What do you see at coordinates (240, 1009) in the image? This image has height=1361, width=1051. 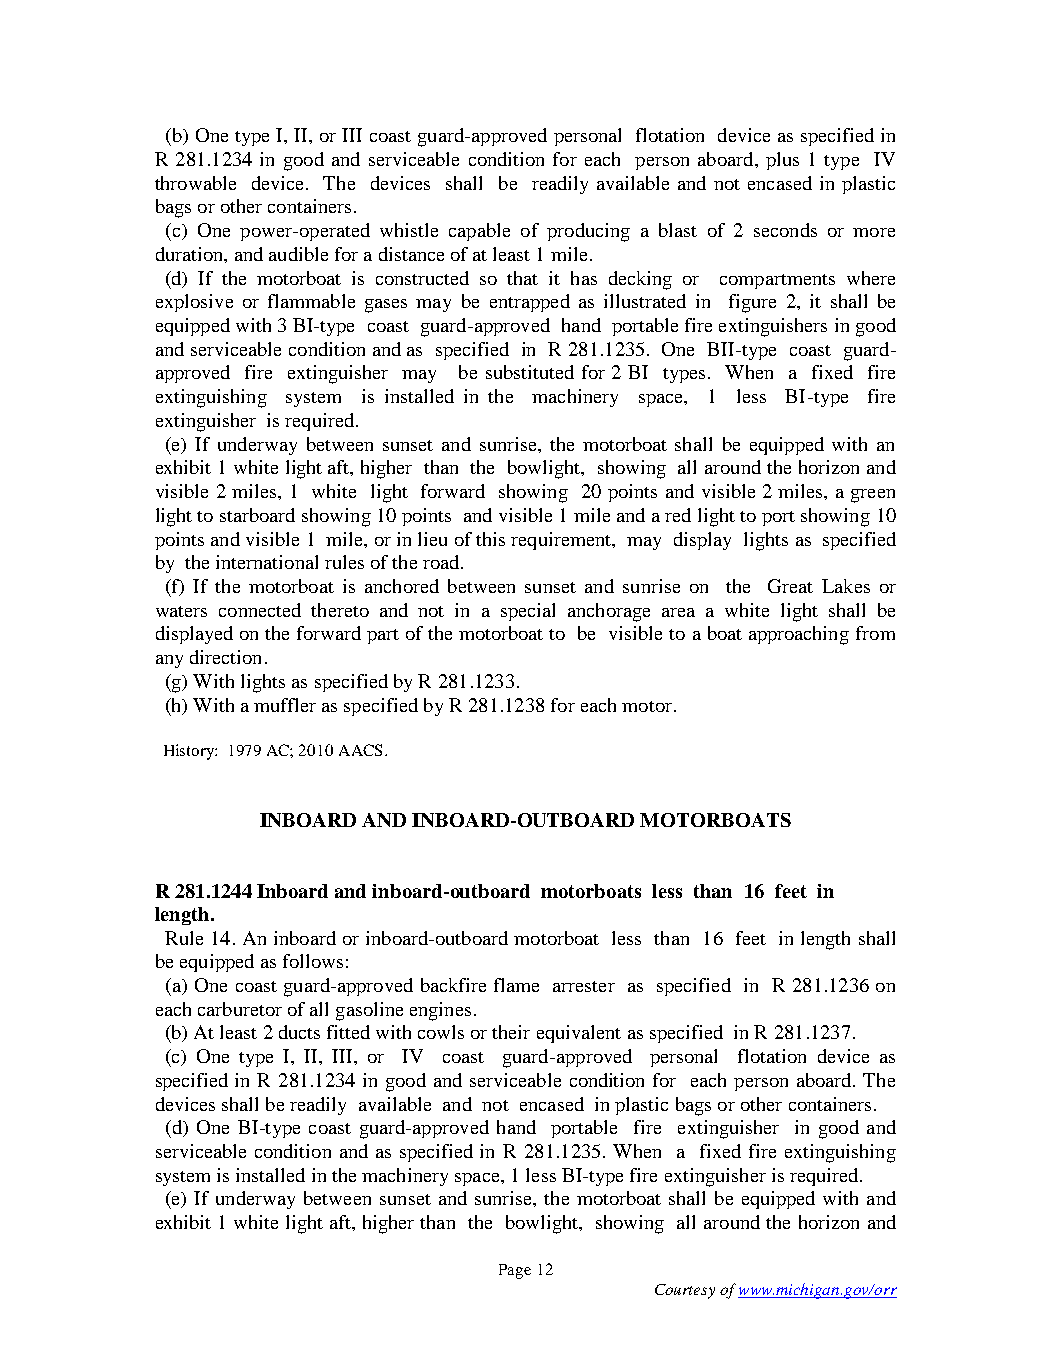 I see `carburetor` at bounding box center [240, 1009].
